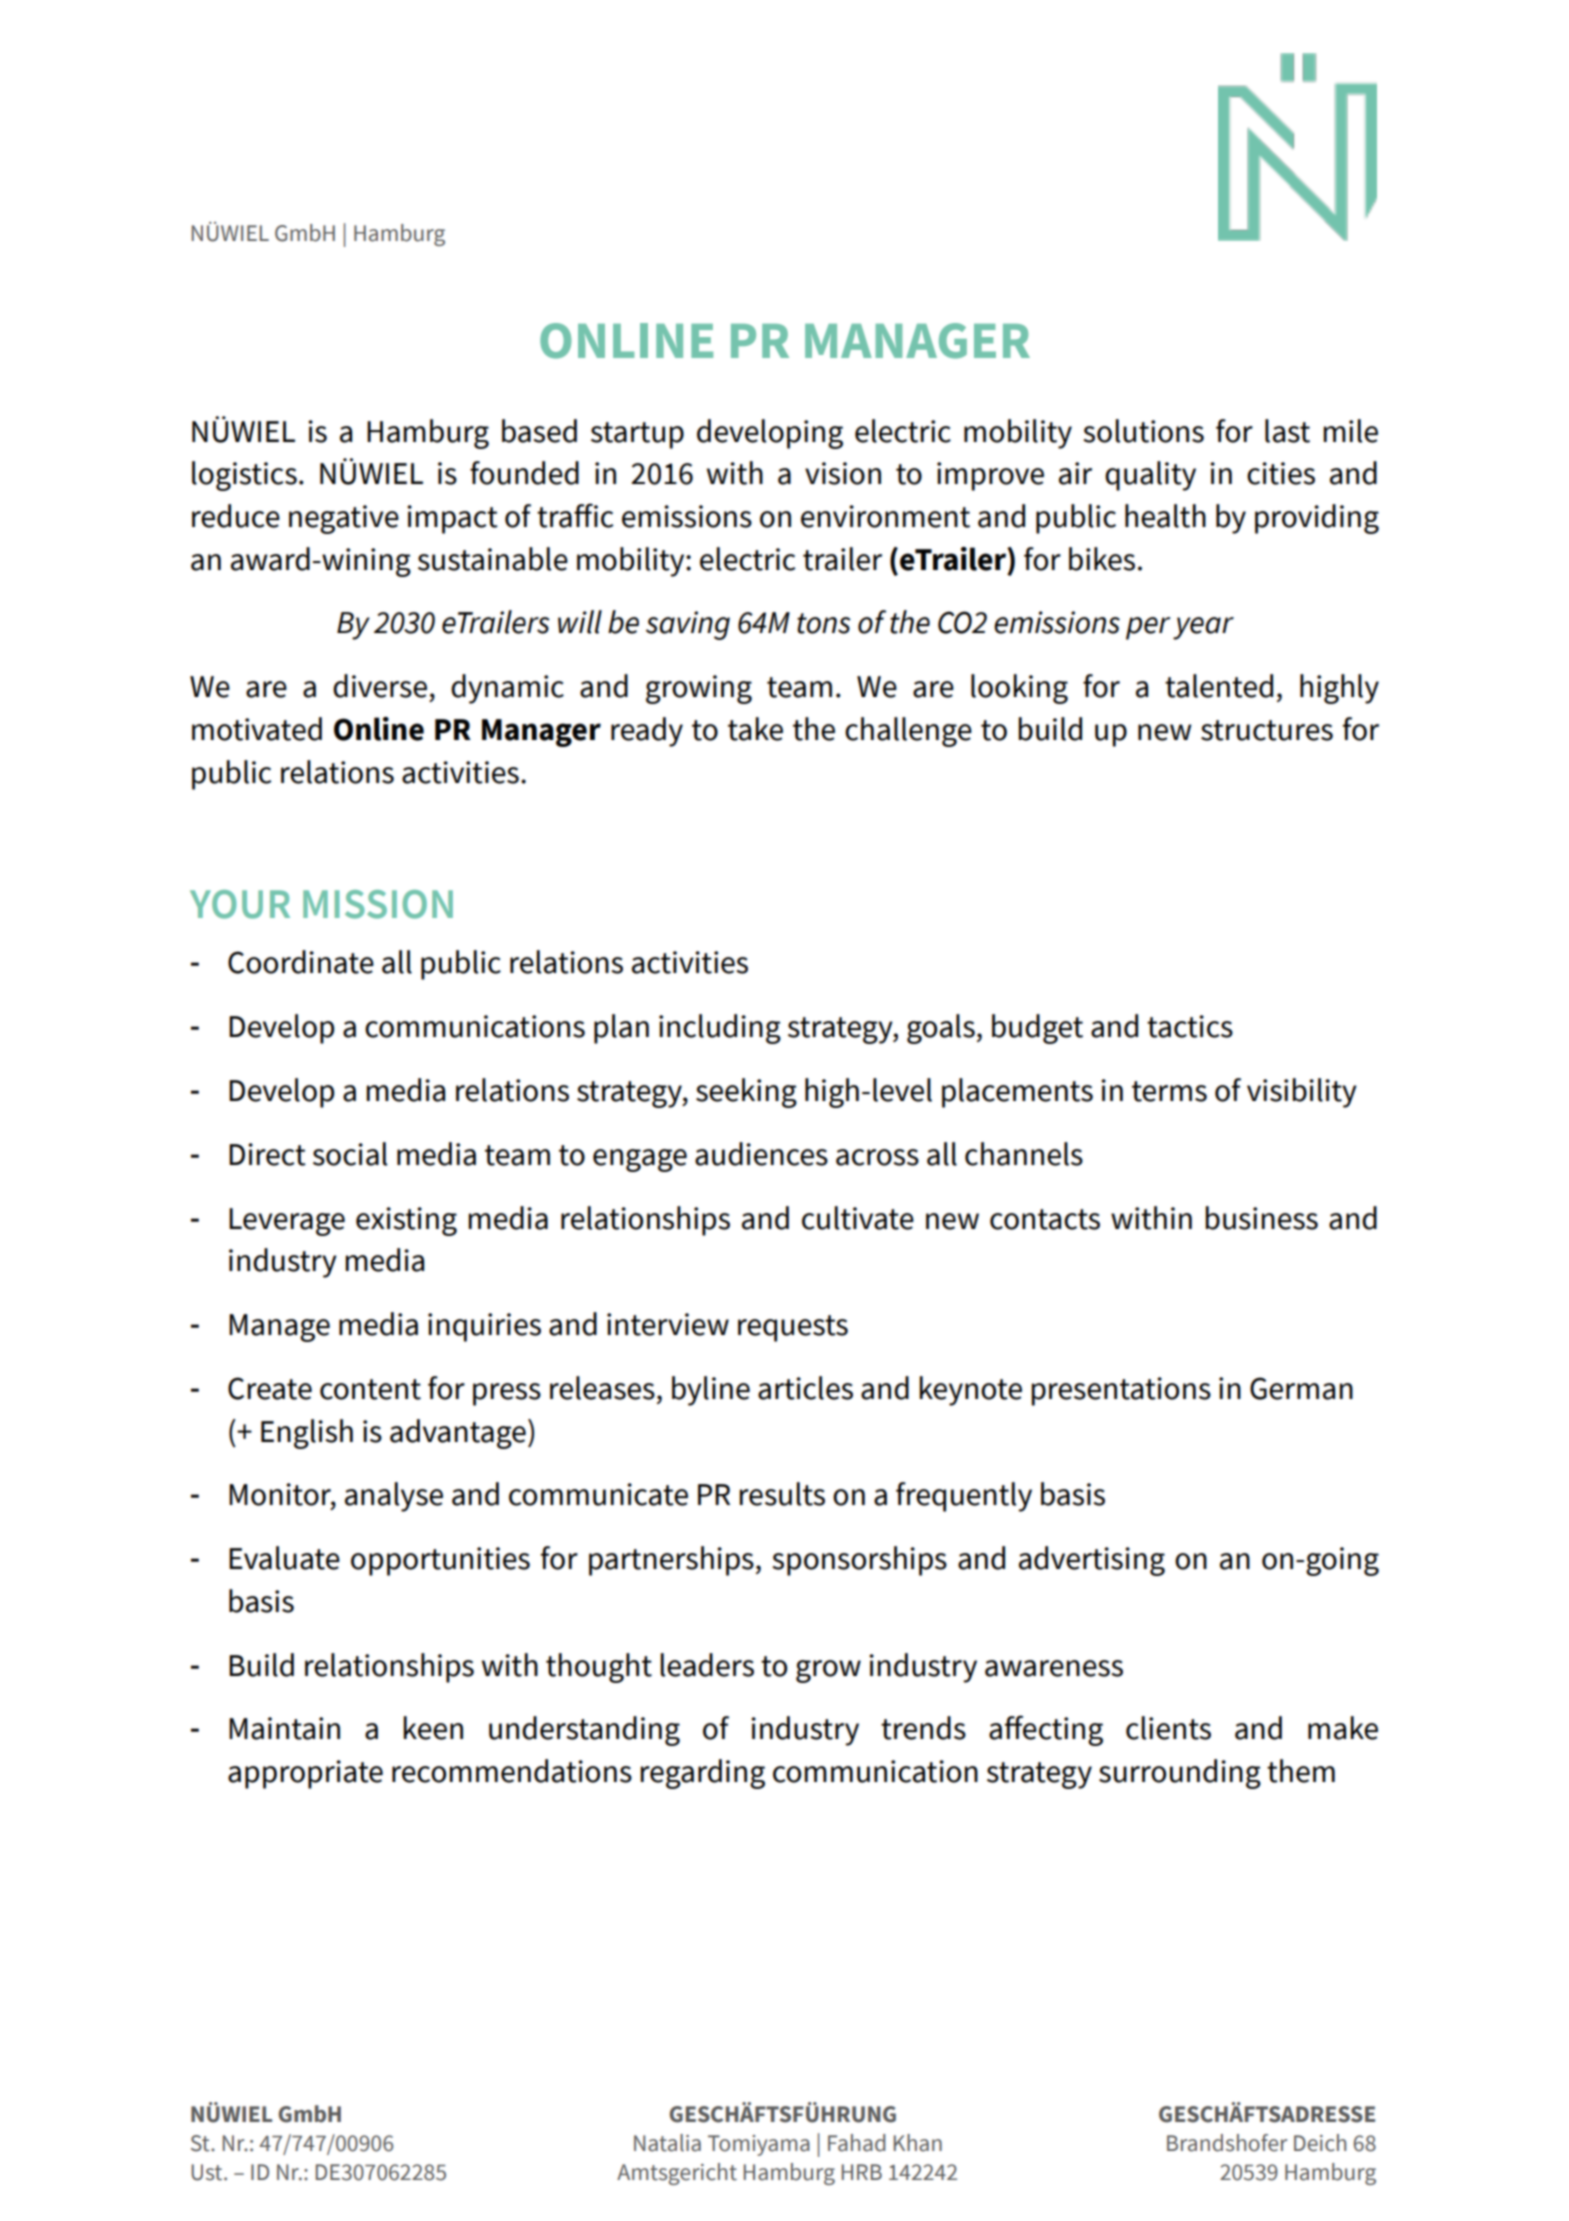 This page has width=1569, height=2221. Describe the element at coordinates (1267, 730) in the page. I see `structures` at that location.
